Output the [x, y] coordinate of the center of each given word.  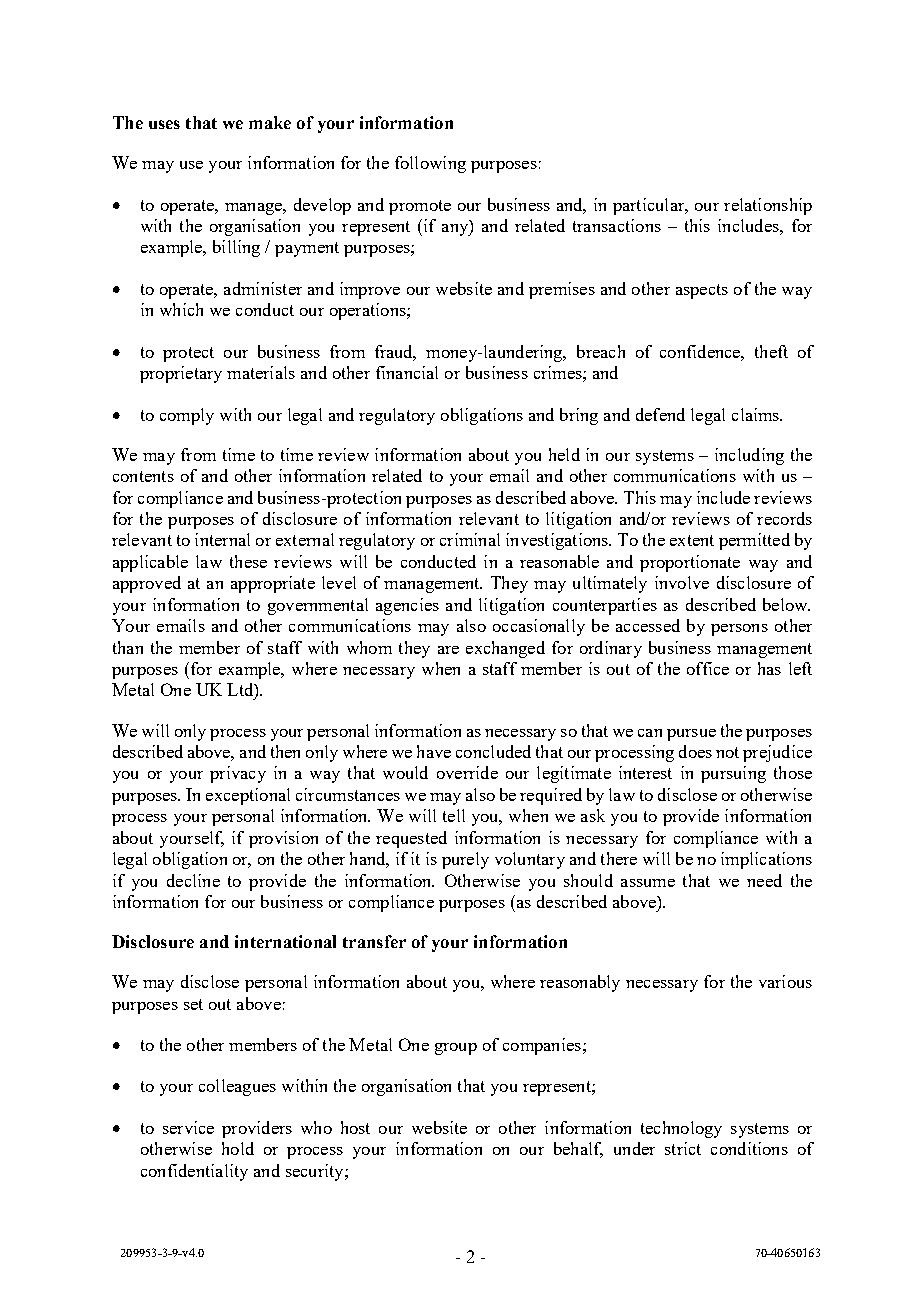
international [285, 941]
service [188, 1127]
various [785, 981]
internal [222, 539]
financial [407, 372]
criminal [470, 539]
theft [771, 351]
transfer [374, 941]
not [727, 752]
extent [692, 540]
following [430, 164]
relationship [768, 206]
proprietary [181, 374]
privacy [238, 774]
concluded [493, 751]
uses [164, 124]
